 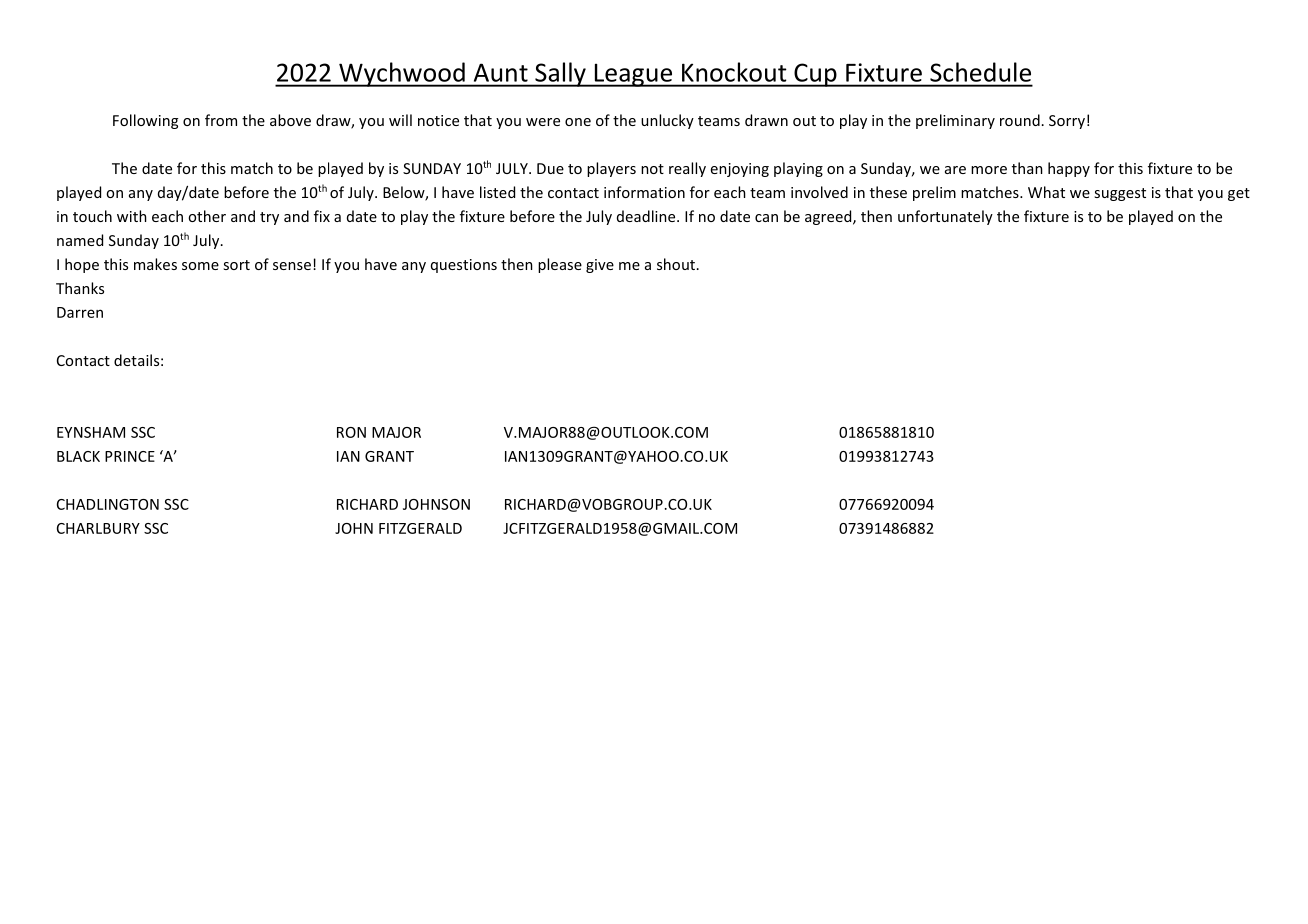 I want to click on deadline, so click(x=647, y=216).
